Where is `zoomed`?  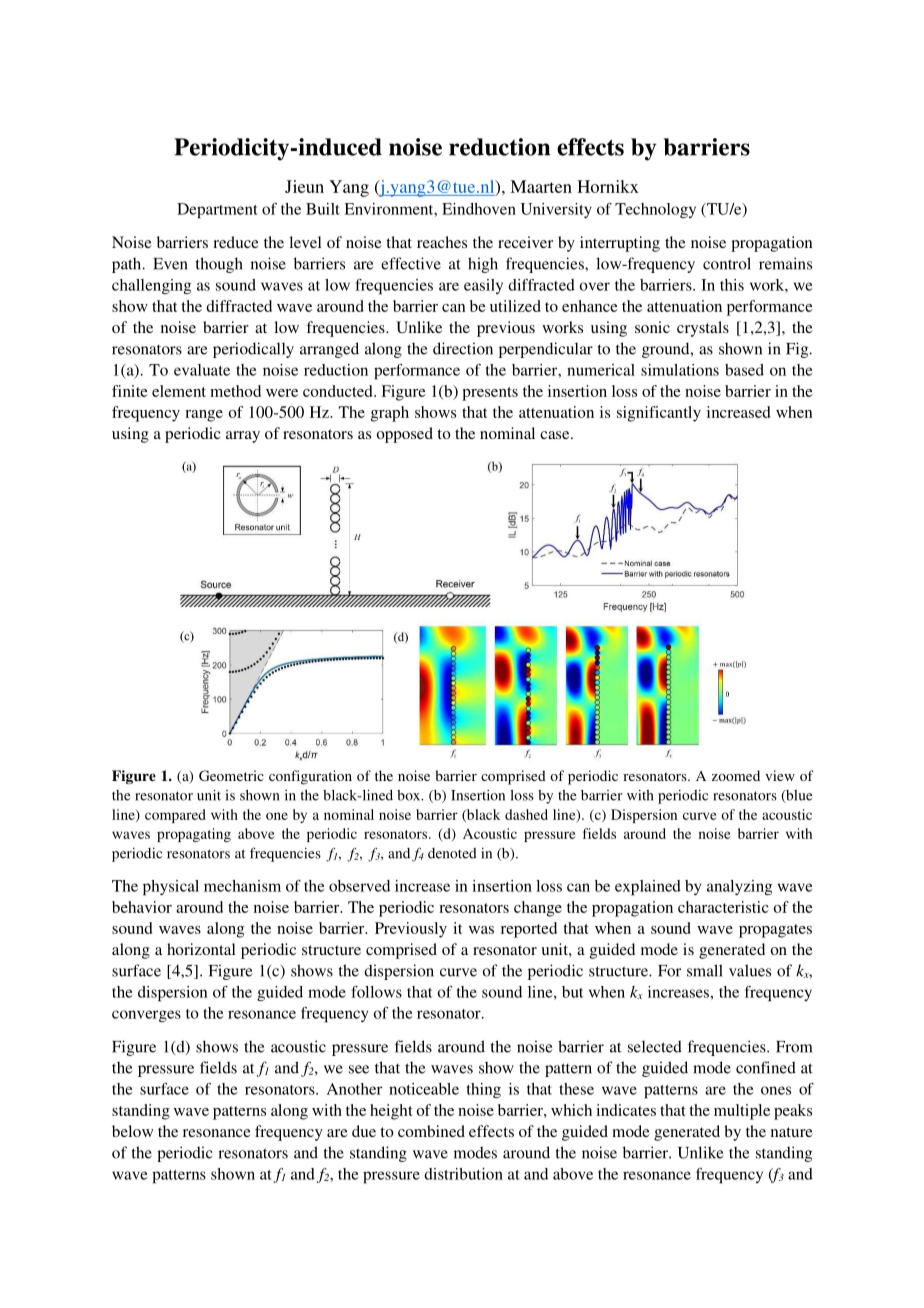 zoomed is located at coordinates (736, 775).
